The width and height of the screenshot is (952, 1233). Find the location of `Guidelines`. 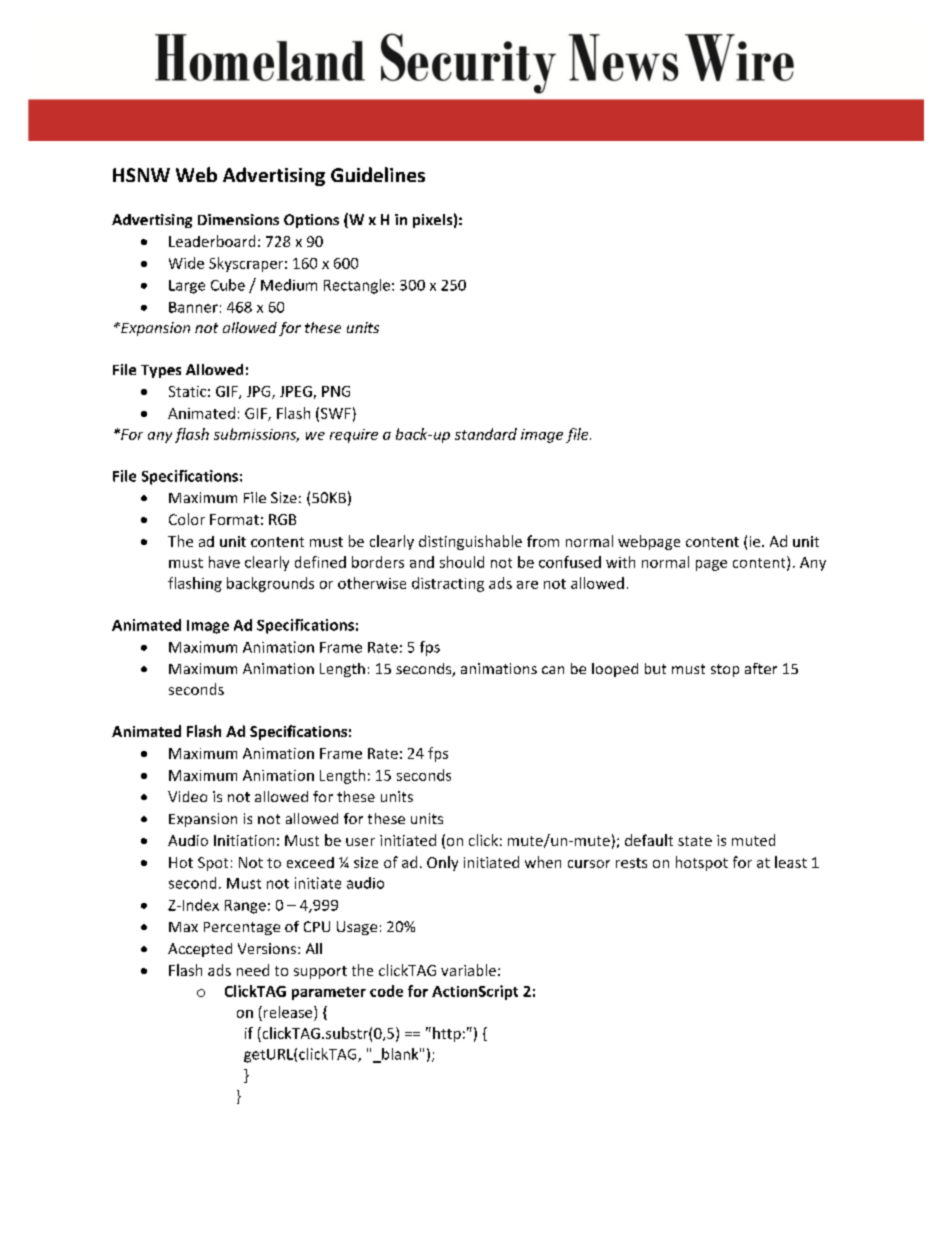

Guidelines is located at coordinates (378, 174).
